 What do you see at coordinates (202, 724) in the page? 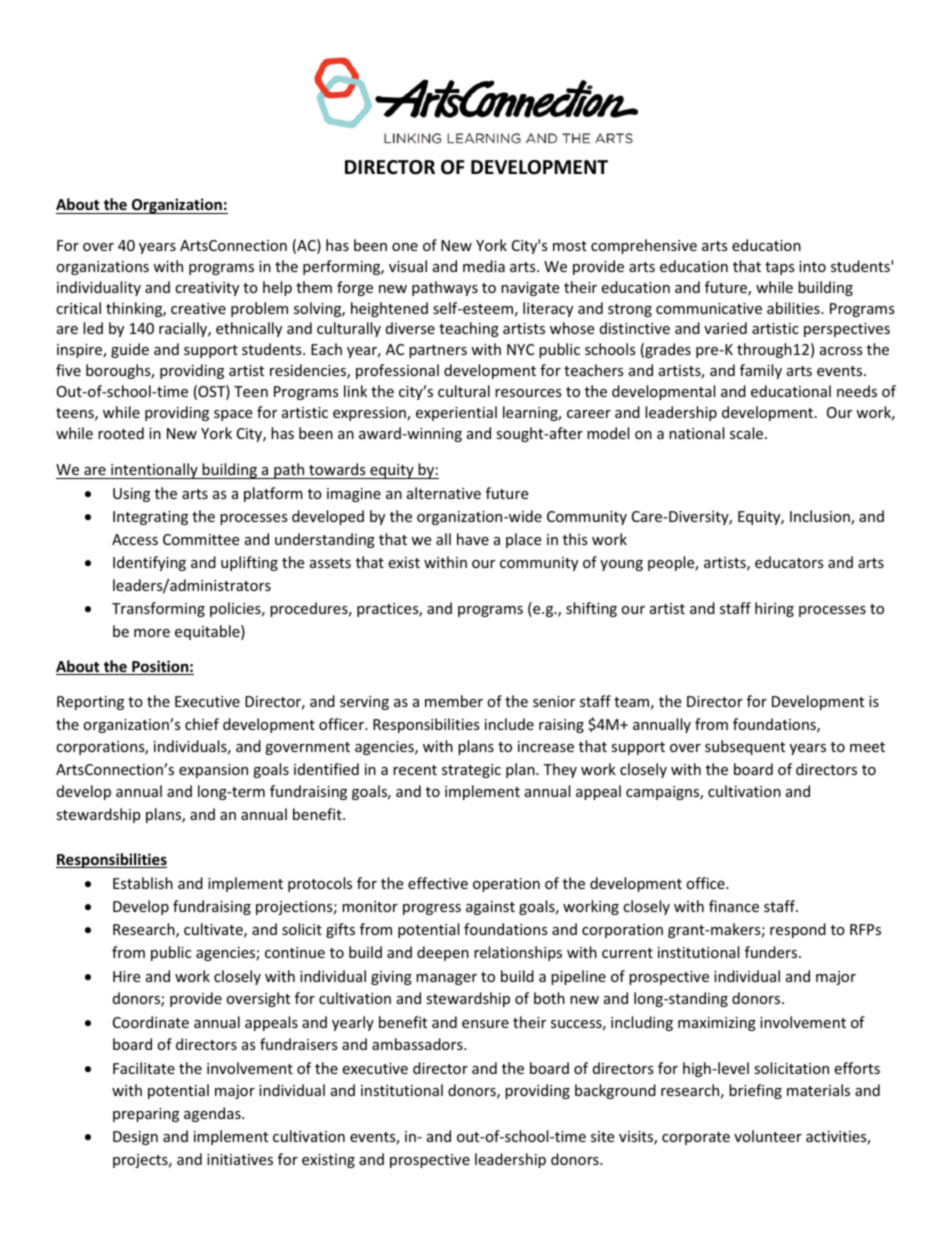
I see `chief` at bounding box center [202, 724].
